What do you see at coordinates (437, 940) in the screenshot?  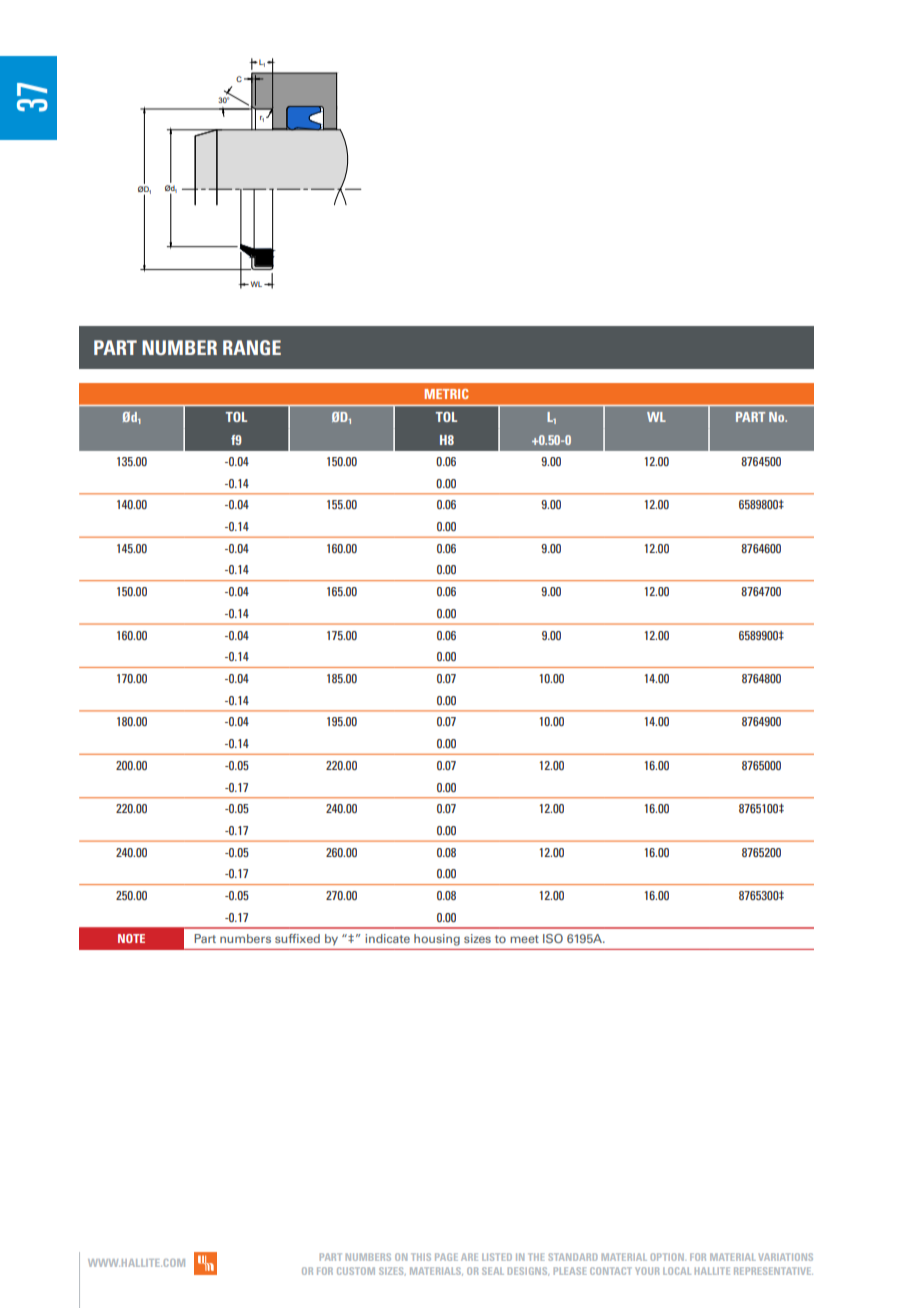 I see `housing` at bounding box center [437, 940].
